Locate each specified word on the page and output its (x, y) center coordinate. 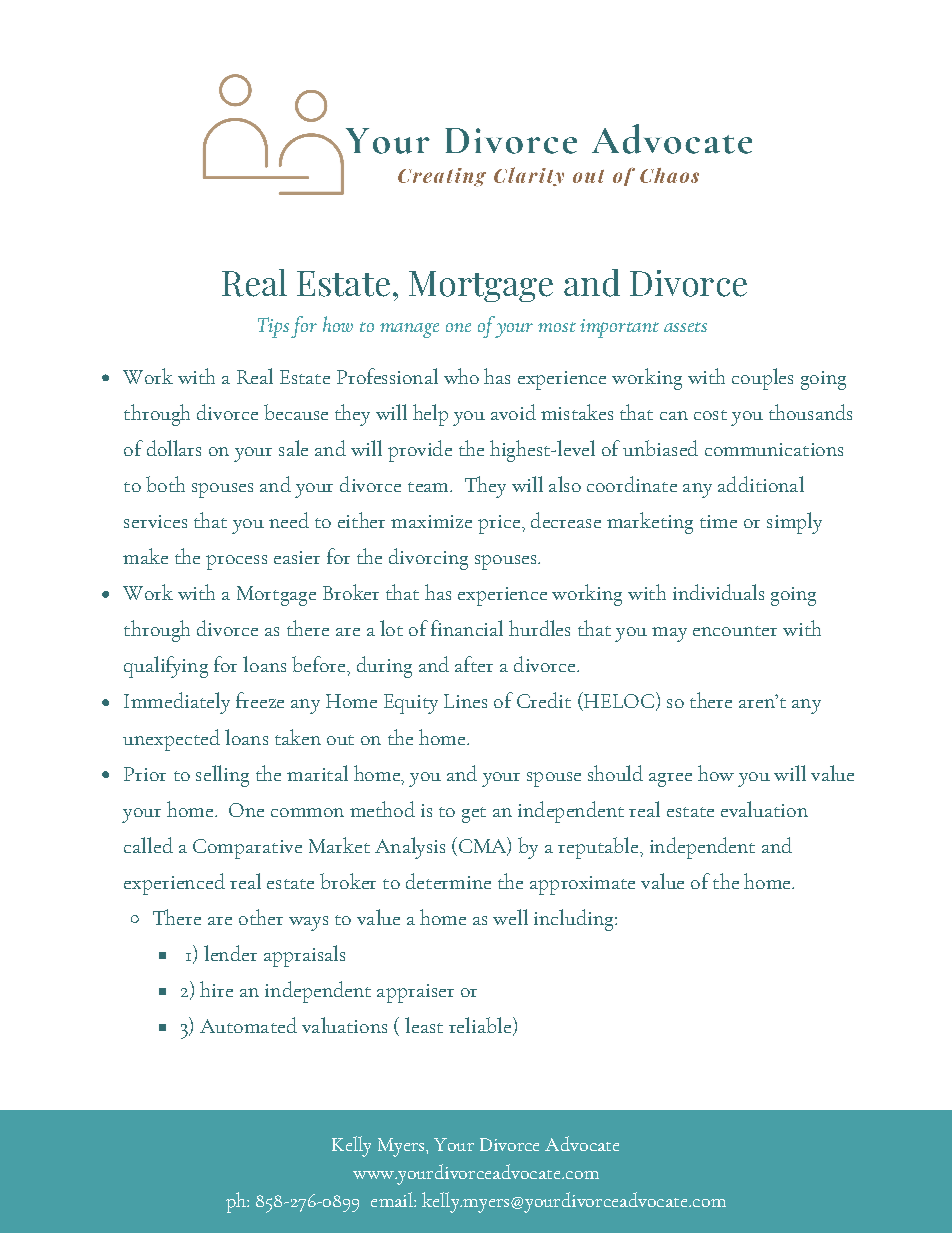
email (393, 1199)
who (461, 376)
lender (230, 953)
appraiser (415, 993)
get (474, 815)
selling (222, 776)
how (716, 773)
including (575, 920)
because (296, 412)
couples (762, 379)
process (236, 562)
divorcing (428, 559)
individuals (718, 592)
